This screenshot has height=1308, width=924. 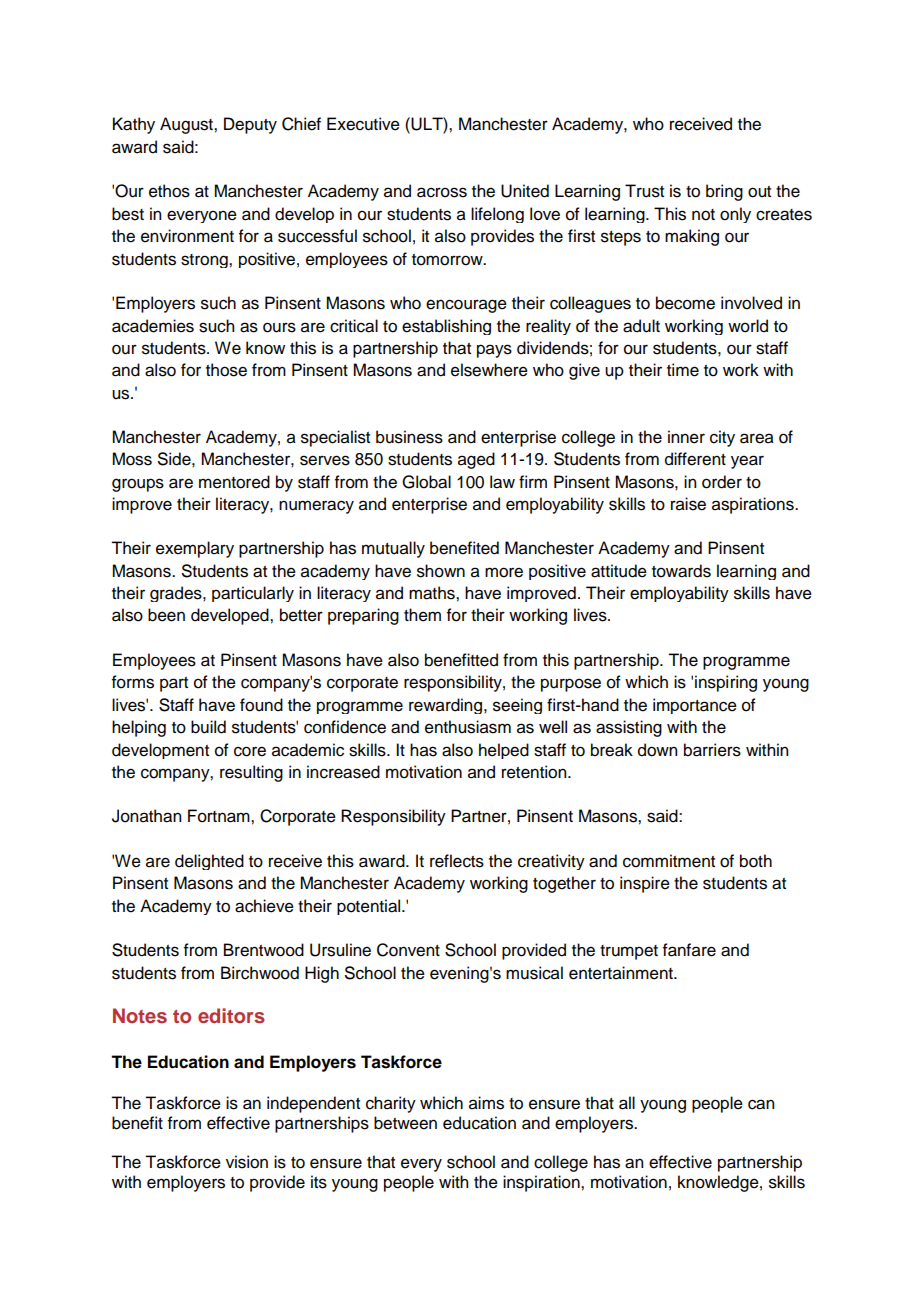 What do you see at coordinates (686, 437) in the screenshot?
I see `inner` at bounding box center [686, 437].
